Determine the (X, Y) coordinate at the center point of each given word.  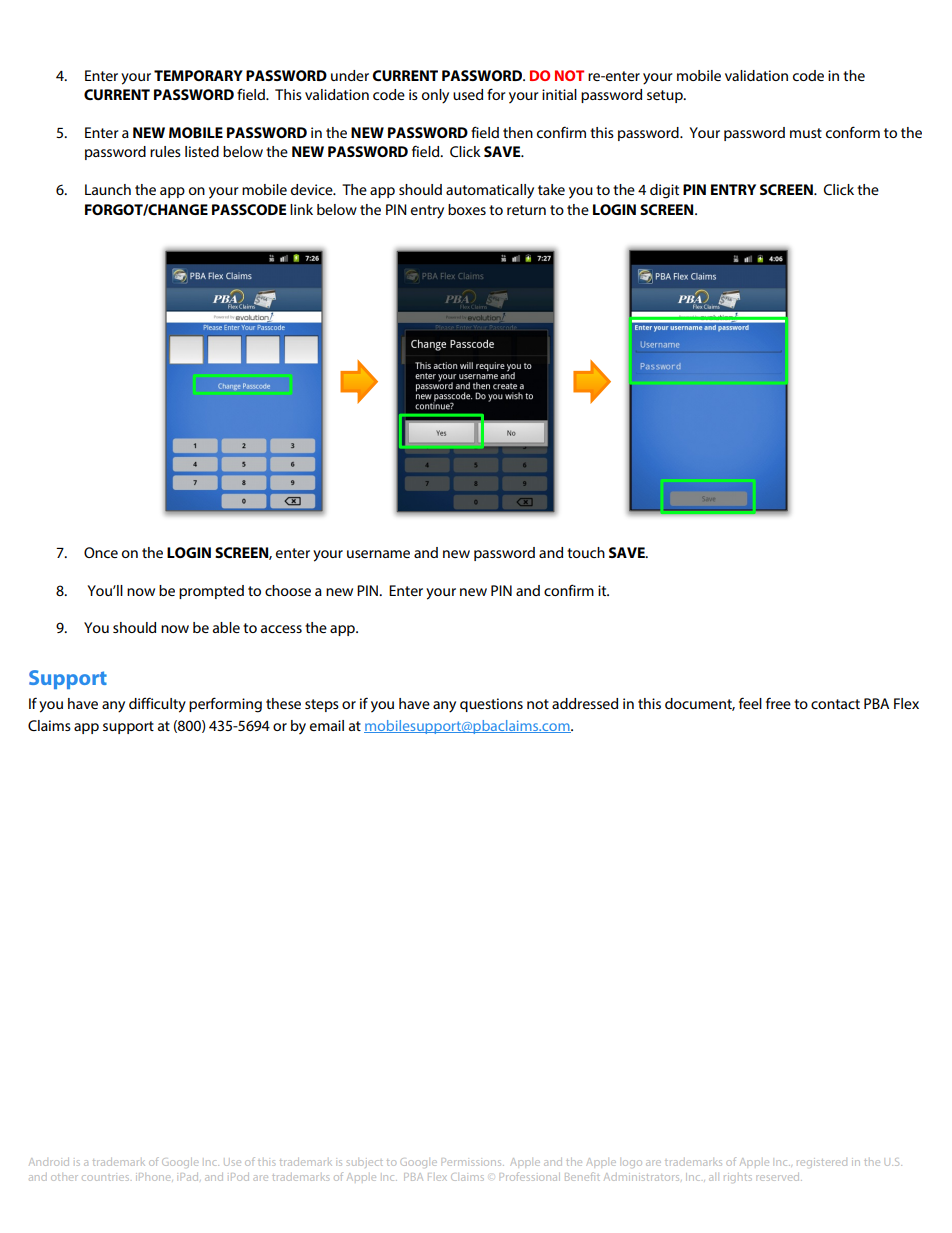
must (806, 133)
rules (165, 151)
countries (105, 1178)
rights (738, 1178)
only (435, 96)
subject (365, 1164)
